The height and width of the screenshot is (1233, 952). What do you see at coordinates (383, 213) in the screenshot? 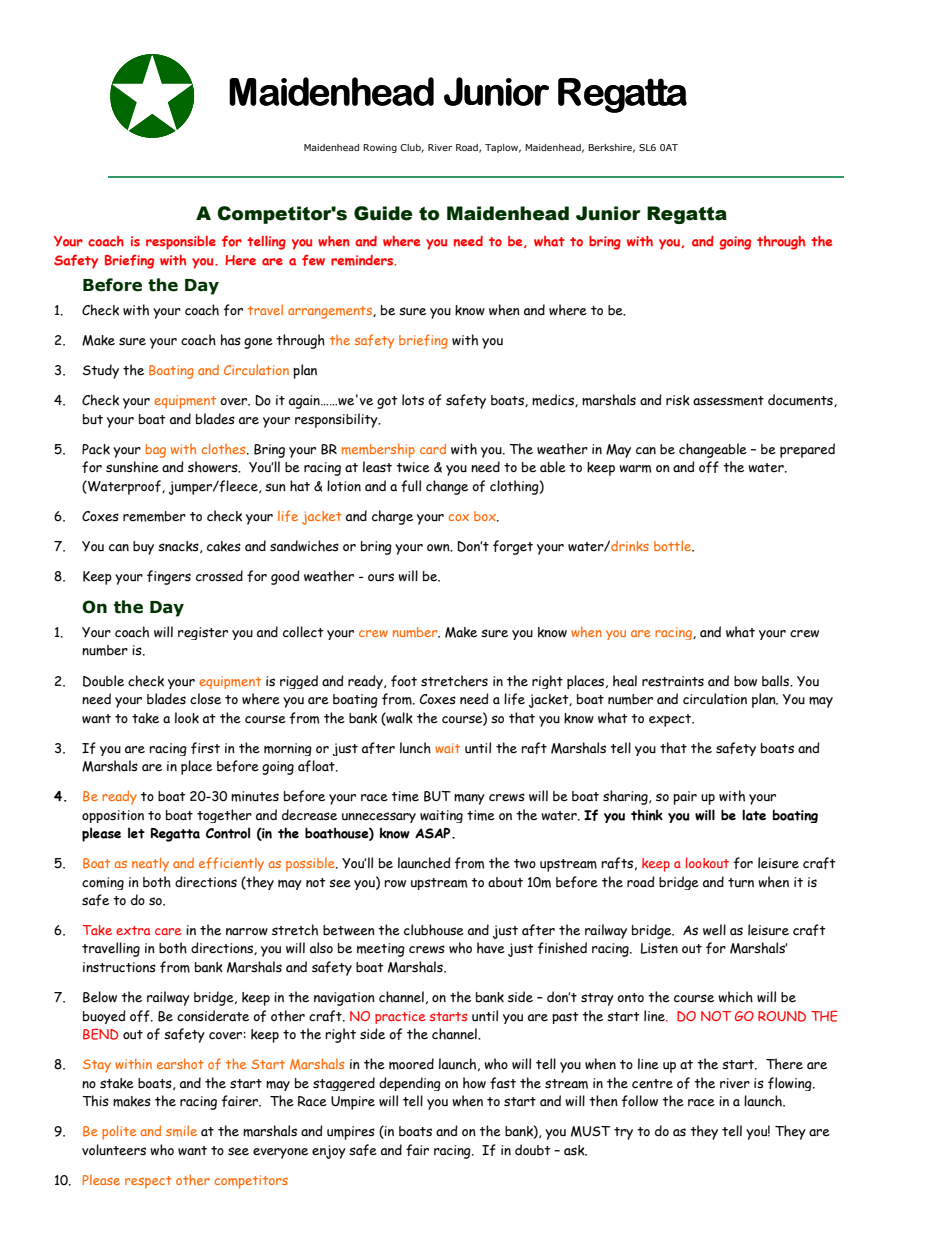
I see `Guide` at bounding box center [383, 213].
